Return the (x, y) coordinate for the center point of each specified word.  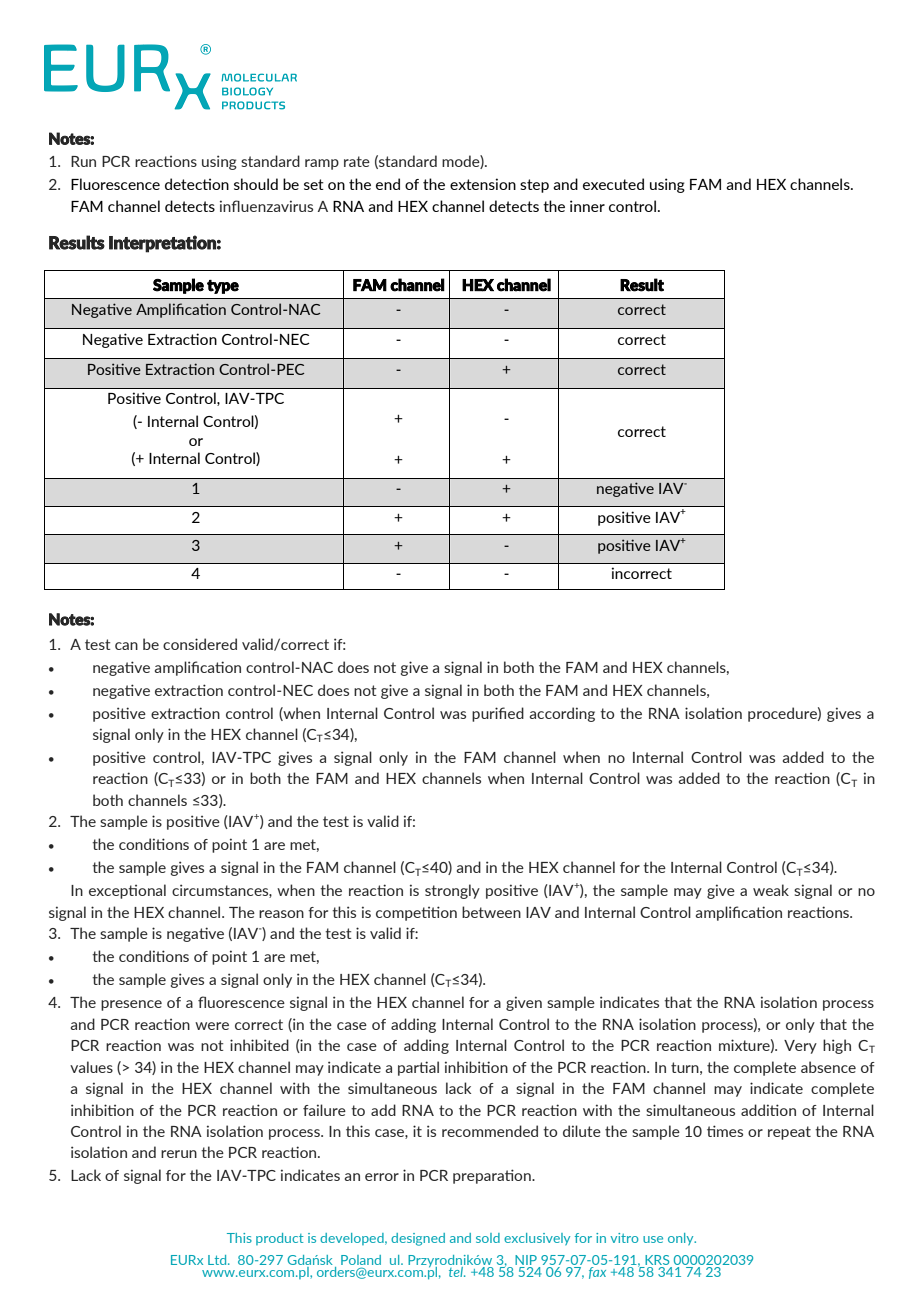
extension (483, 184)
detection (197, 184)
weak (771, 890)
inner (587, 206)
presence (131, 1005)
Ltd (218, 1260)
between (491, 912)
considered (200, 644)
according (562, 714)
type (223, 287)
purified (498, 714)
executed (613, 184)
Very (800, 1047)
